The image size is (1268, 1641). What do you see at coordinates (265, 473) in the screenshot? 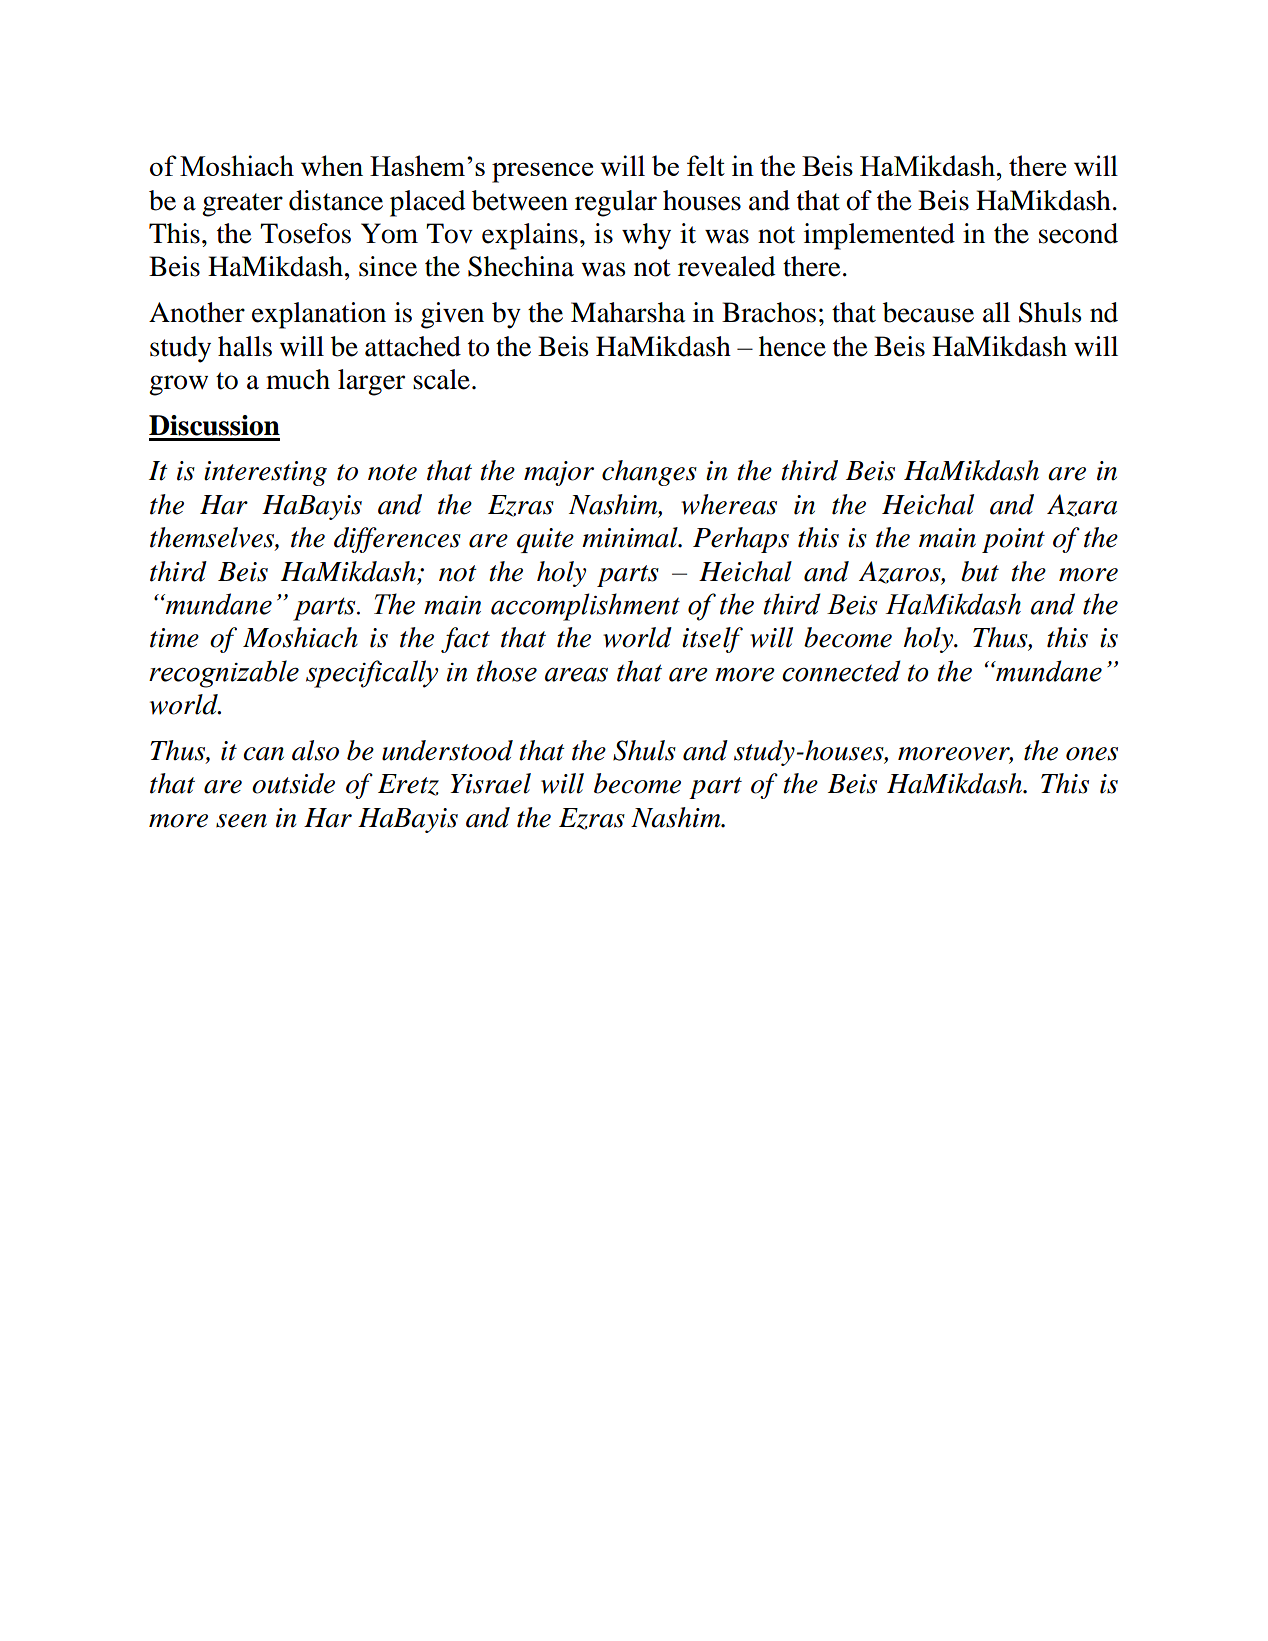
I see `interesting` at bounding box center [265, 473].
